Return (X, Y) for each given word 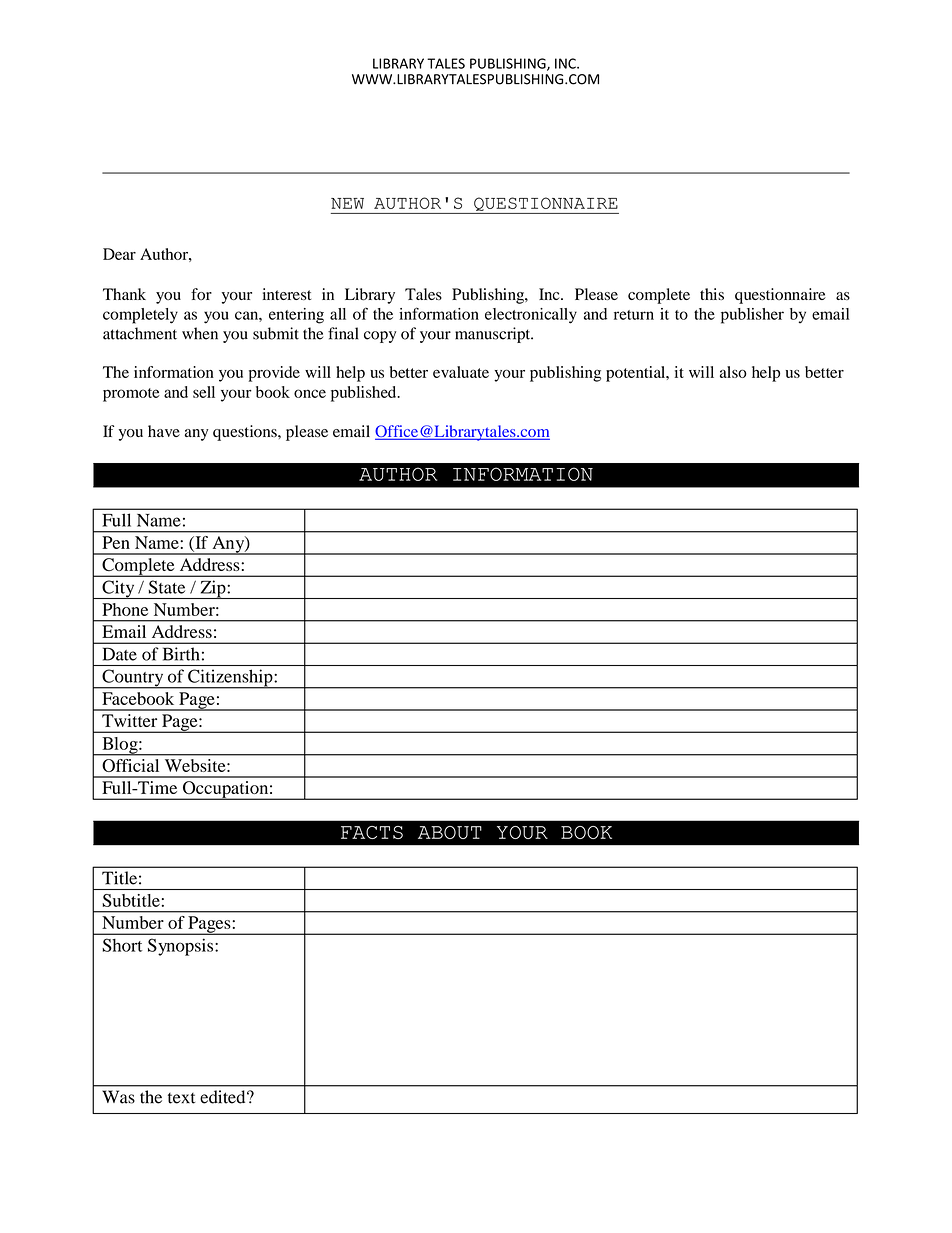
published (365, 394)
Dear (119, 254)
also (733, 372)
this (712, 294)
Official (130, 765)
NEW (347, 203)
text (181, 1098)
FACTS (372, 832)
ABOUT (450, 832)
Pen (116, 542)
